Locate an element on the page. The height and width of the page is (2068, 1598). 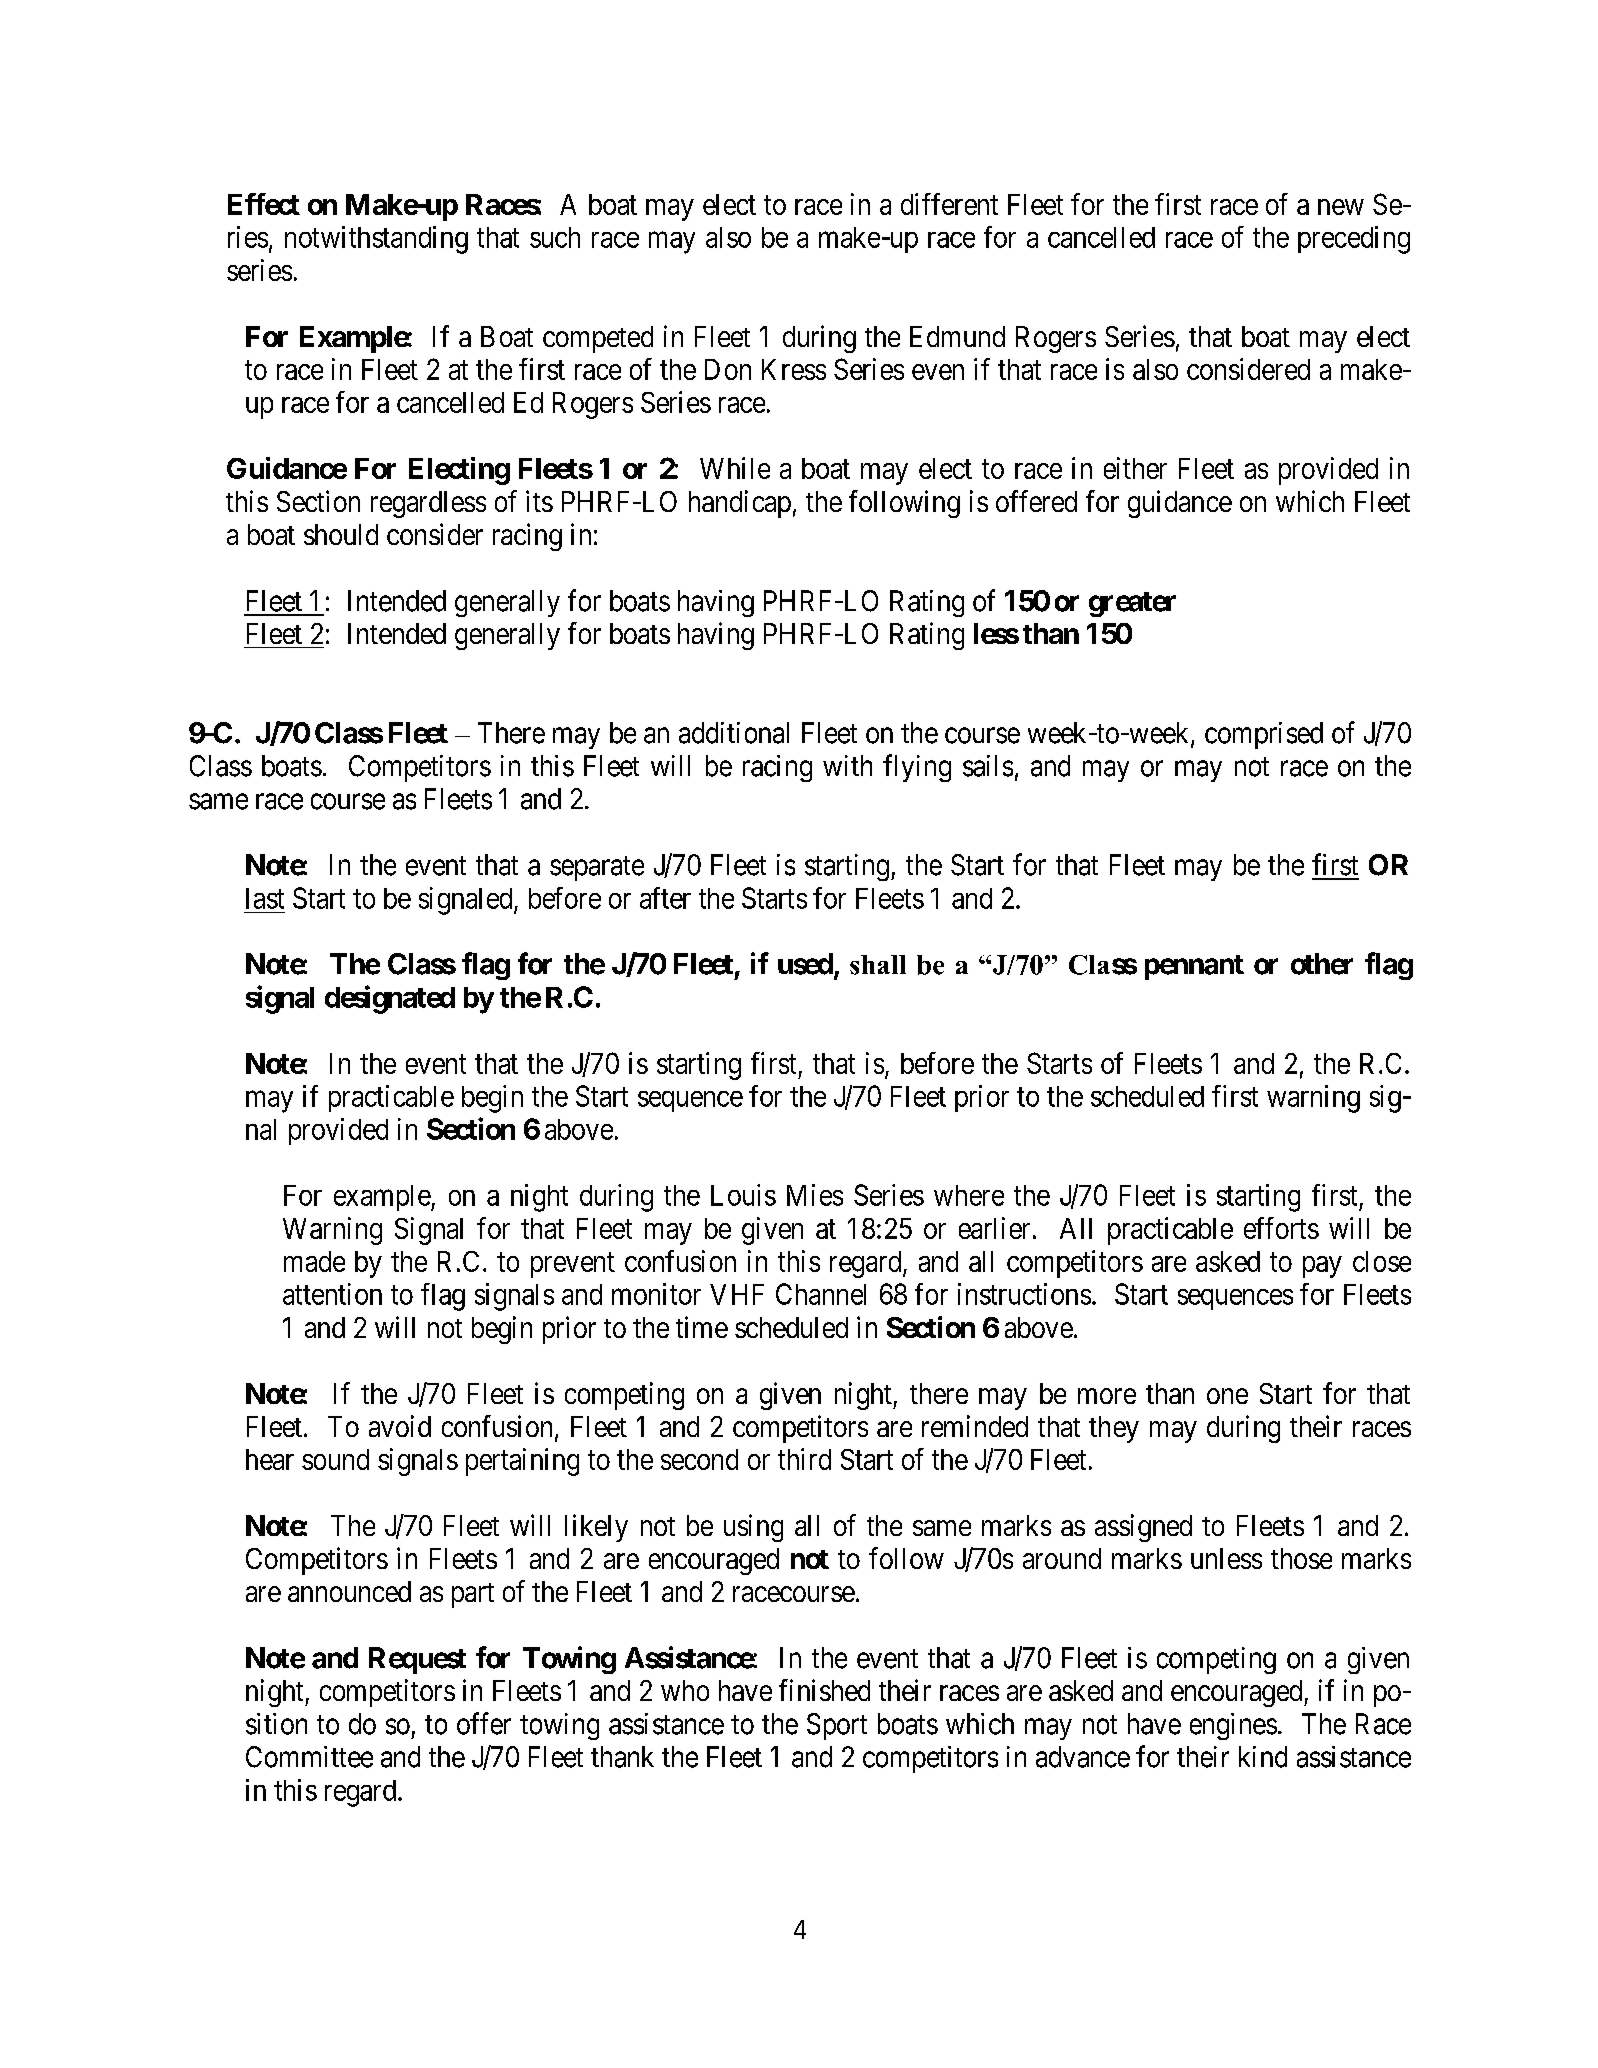
additional is located at coordinates (734, 733).
